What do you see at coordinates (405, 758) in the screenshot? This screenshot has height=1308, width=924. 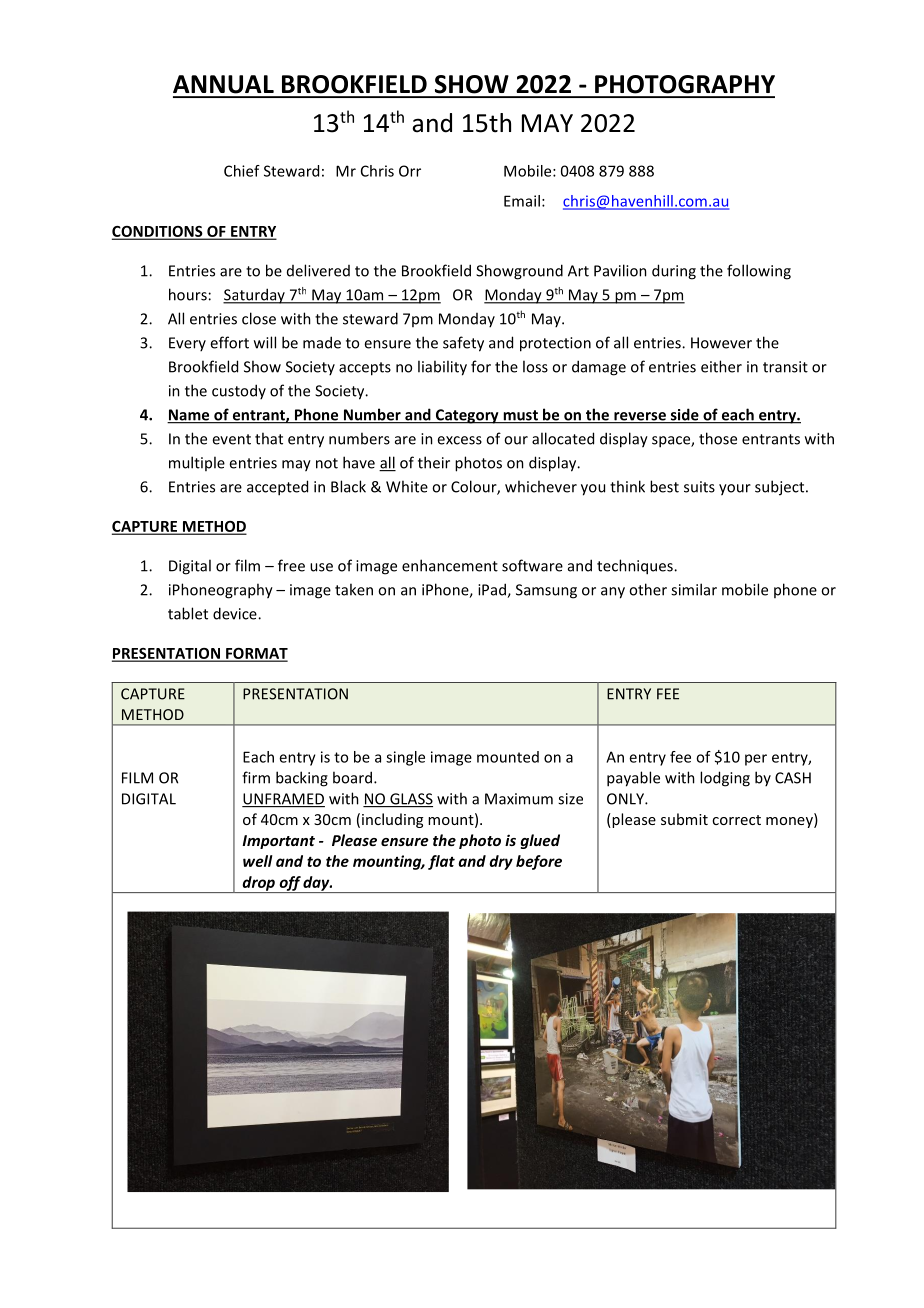 I see `single` at bounding box center [405, 758].
